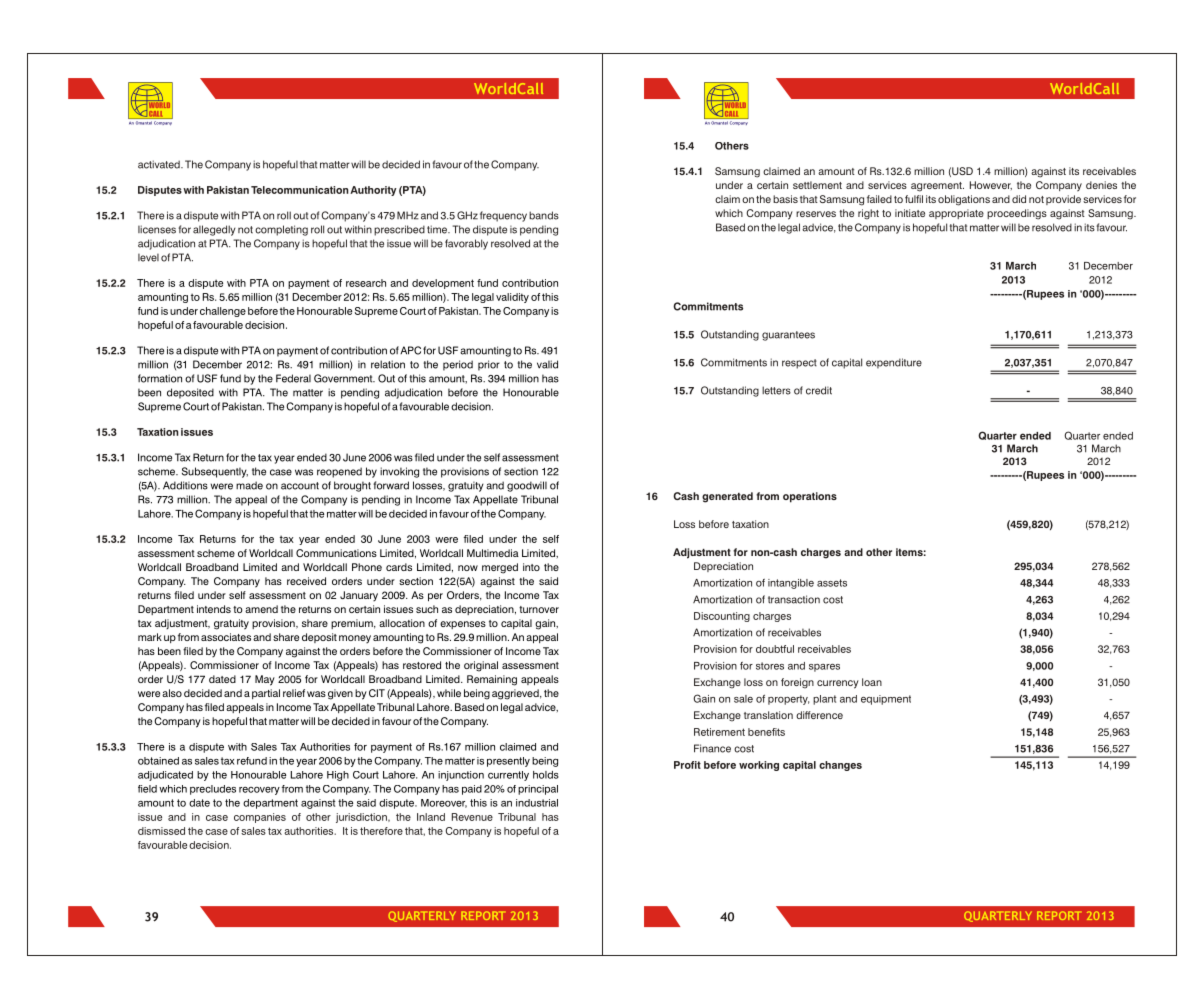  What do you see at coordinates (489, 365) in the screenshot?
I see `prior` at bounding box center [489, 365].
